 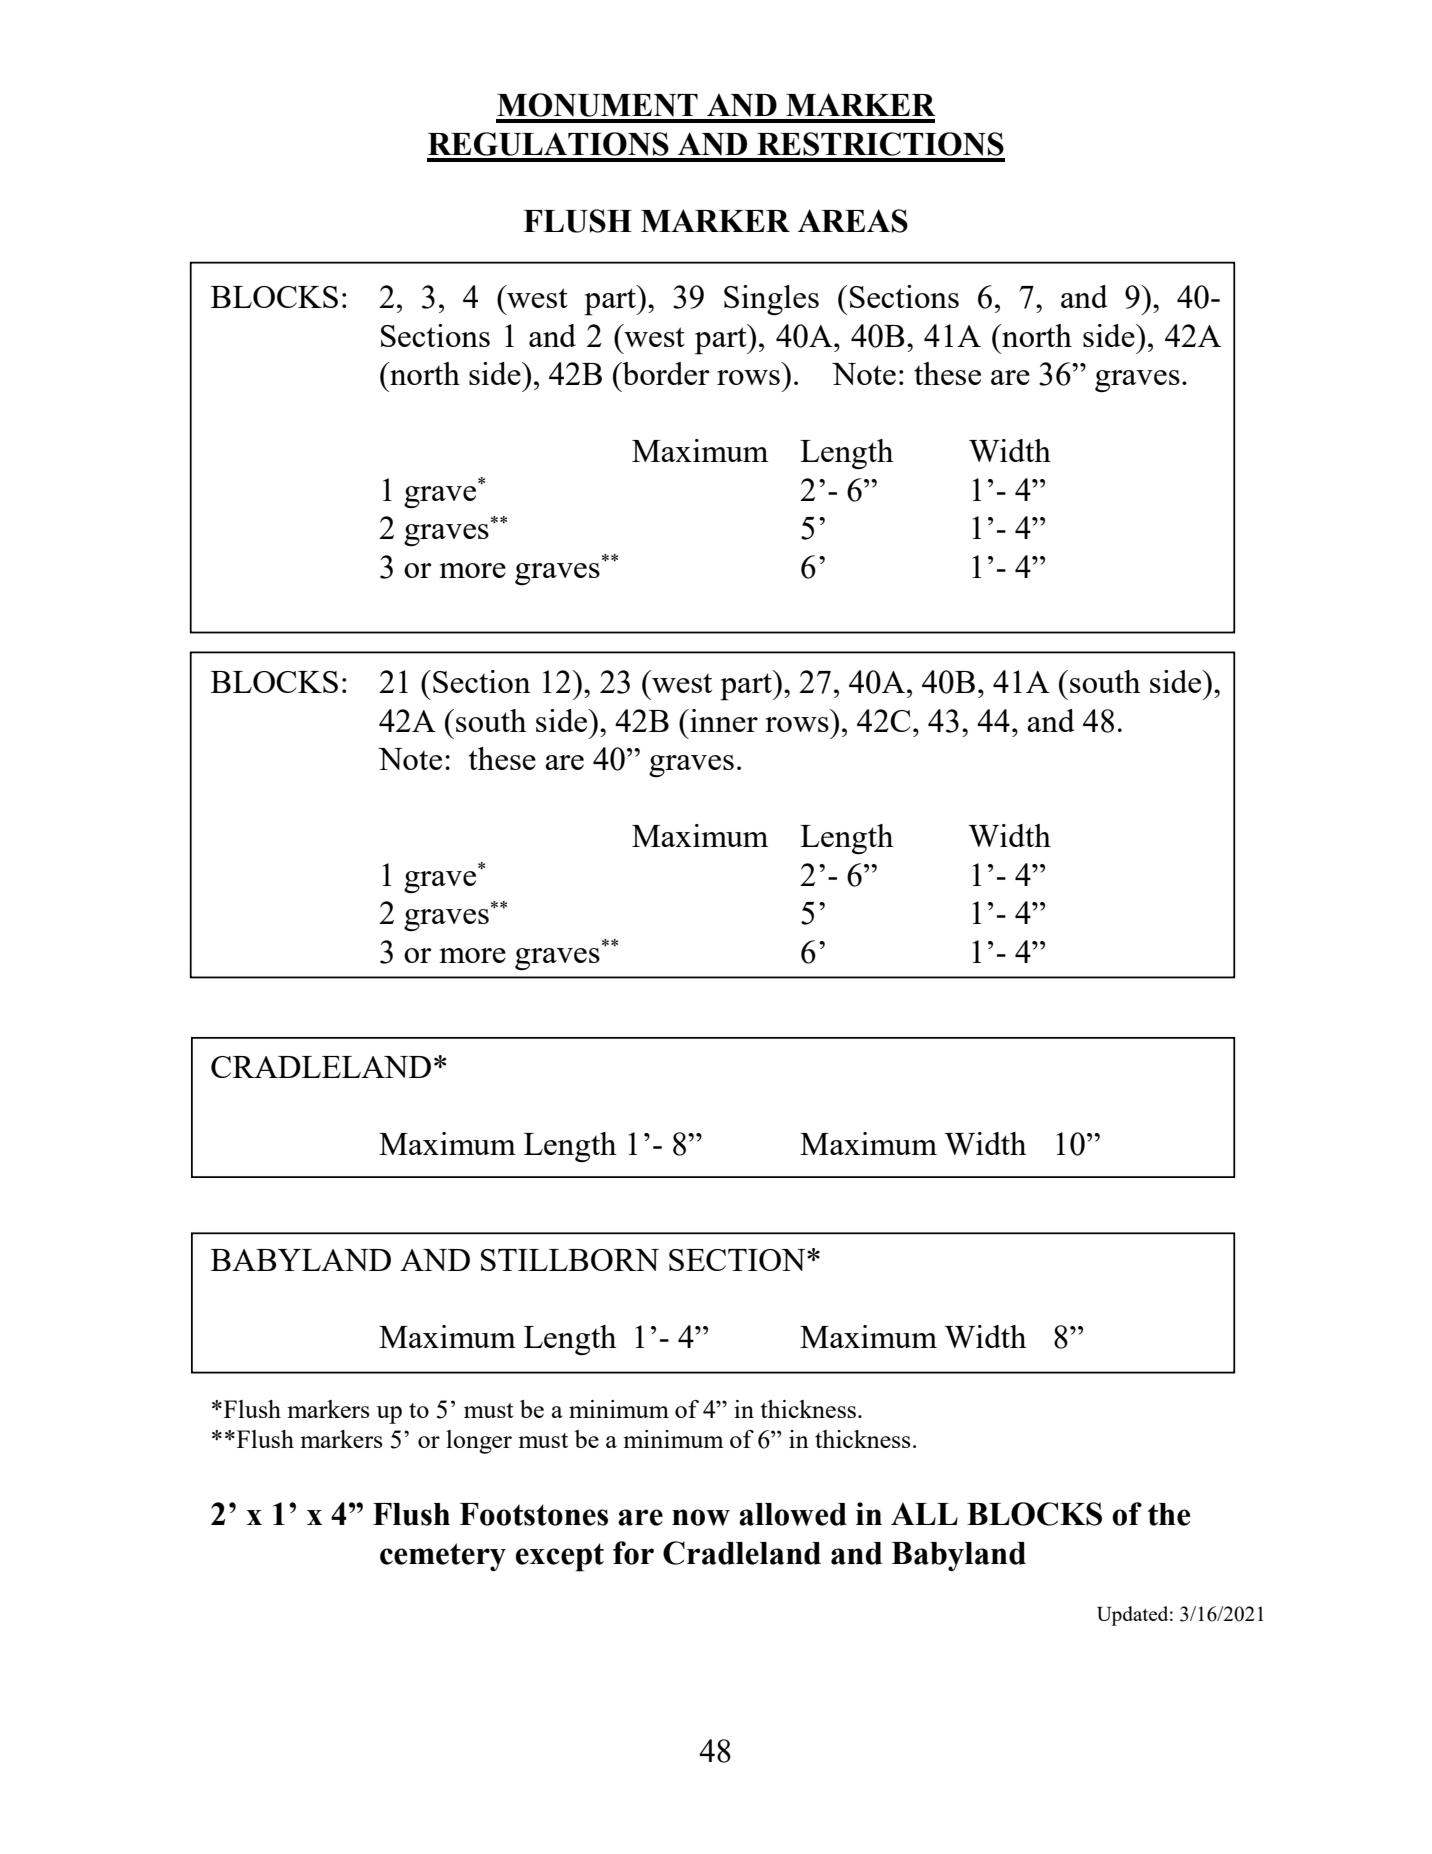 What do you see at coordinates (771, 300) in the screenshot?
I see `Singles` at bounding box center [771, 300].
